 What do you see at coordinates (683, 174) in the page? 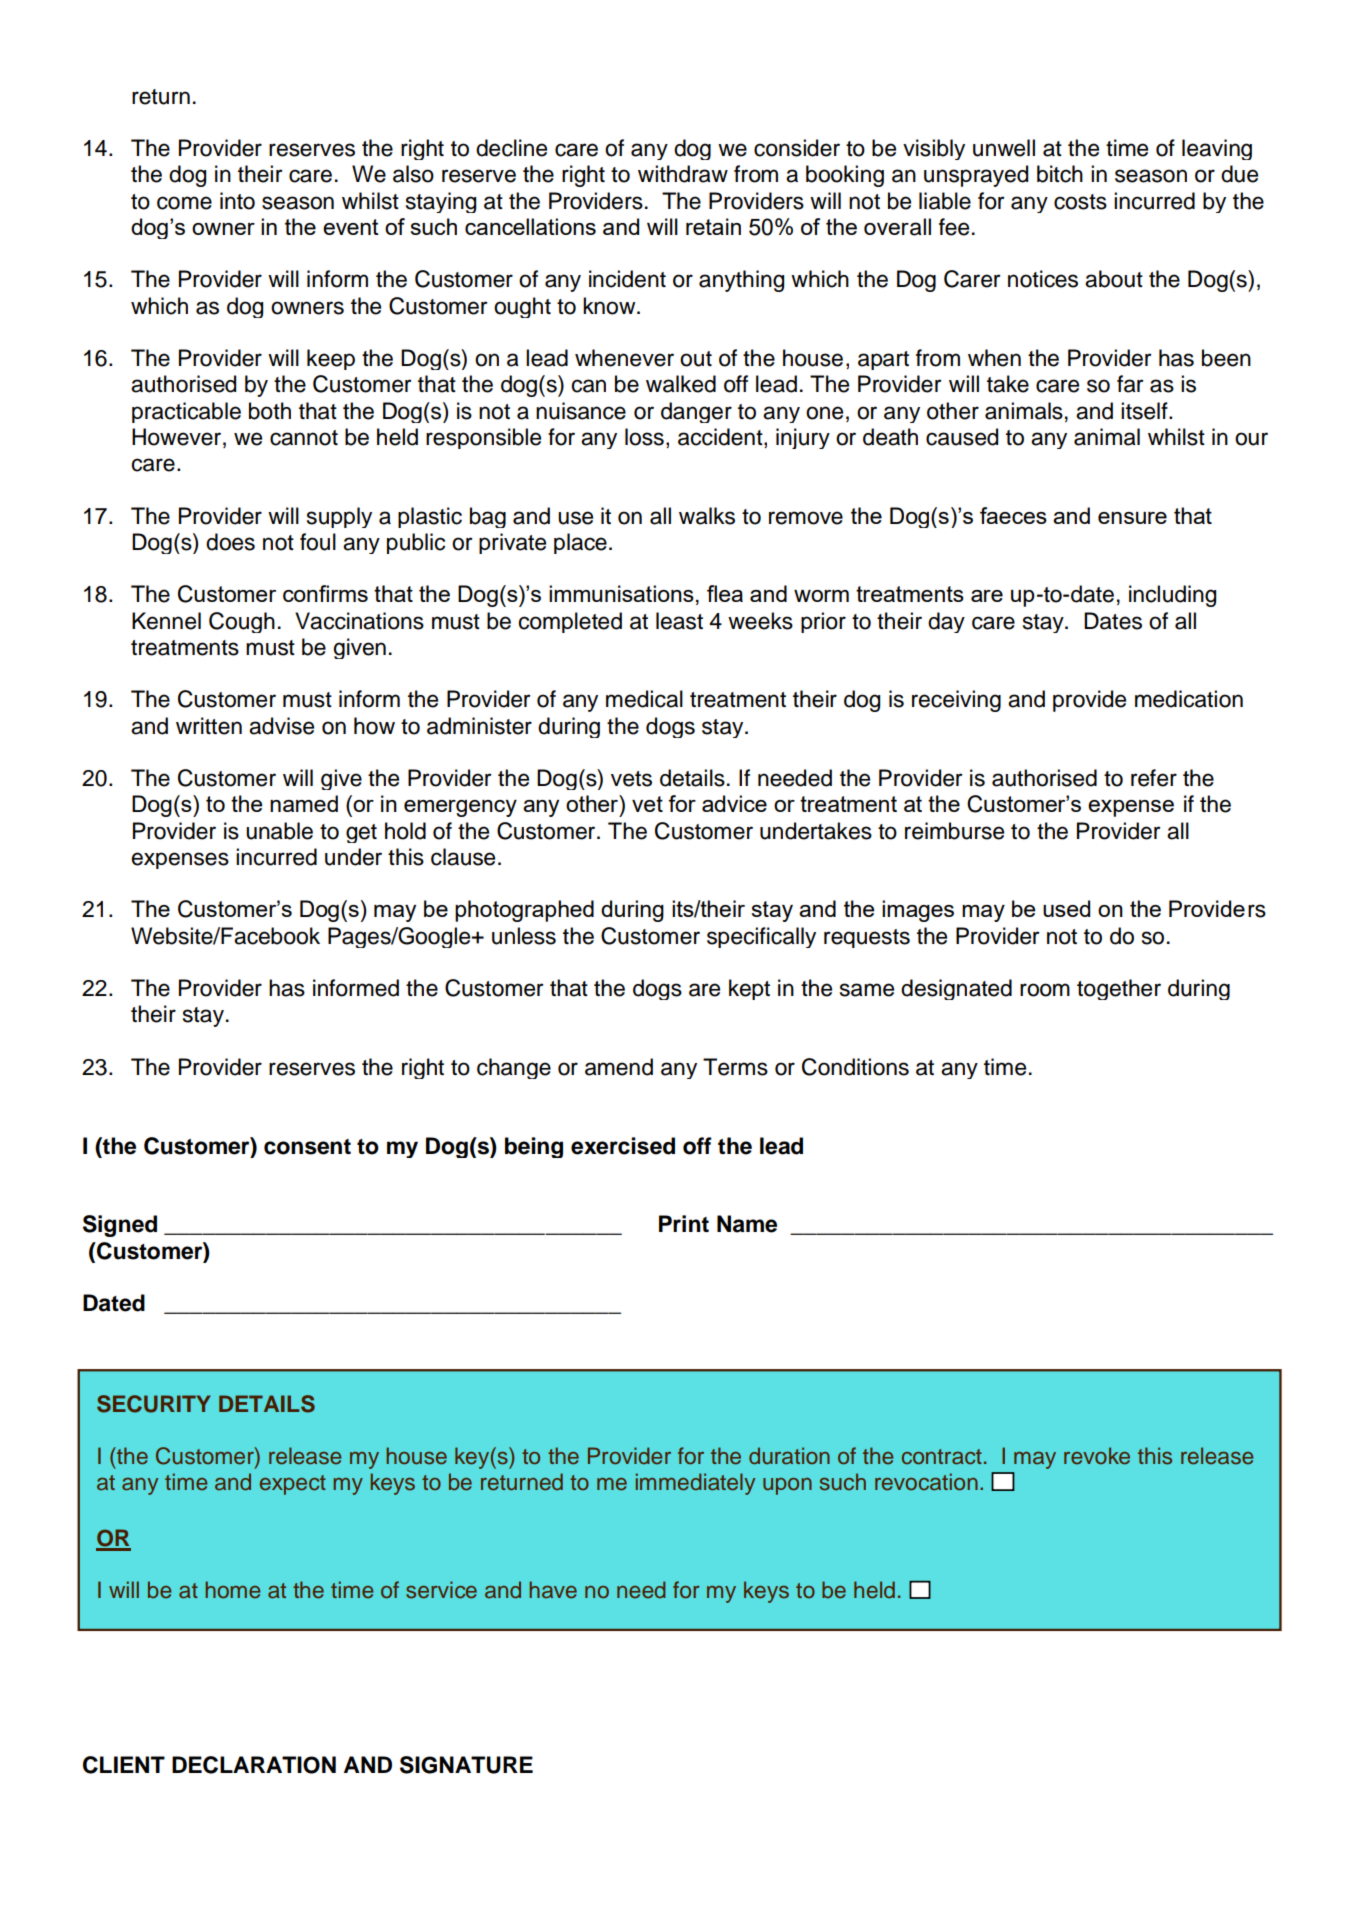
I see `withdraw` at bounding box center [683, 174].
